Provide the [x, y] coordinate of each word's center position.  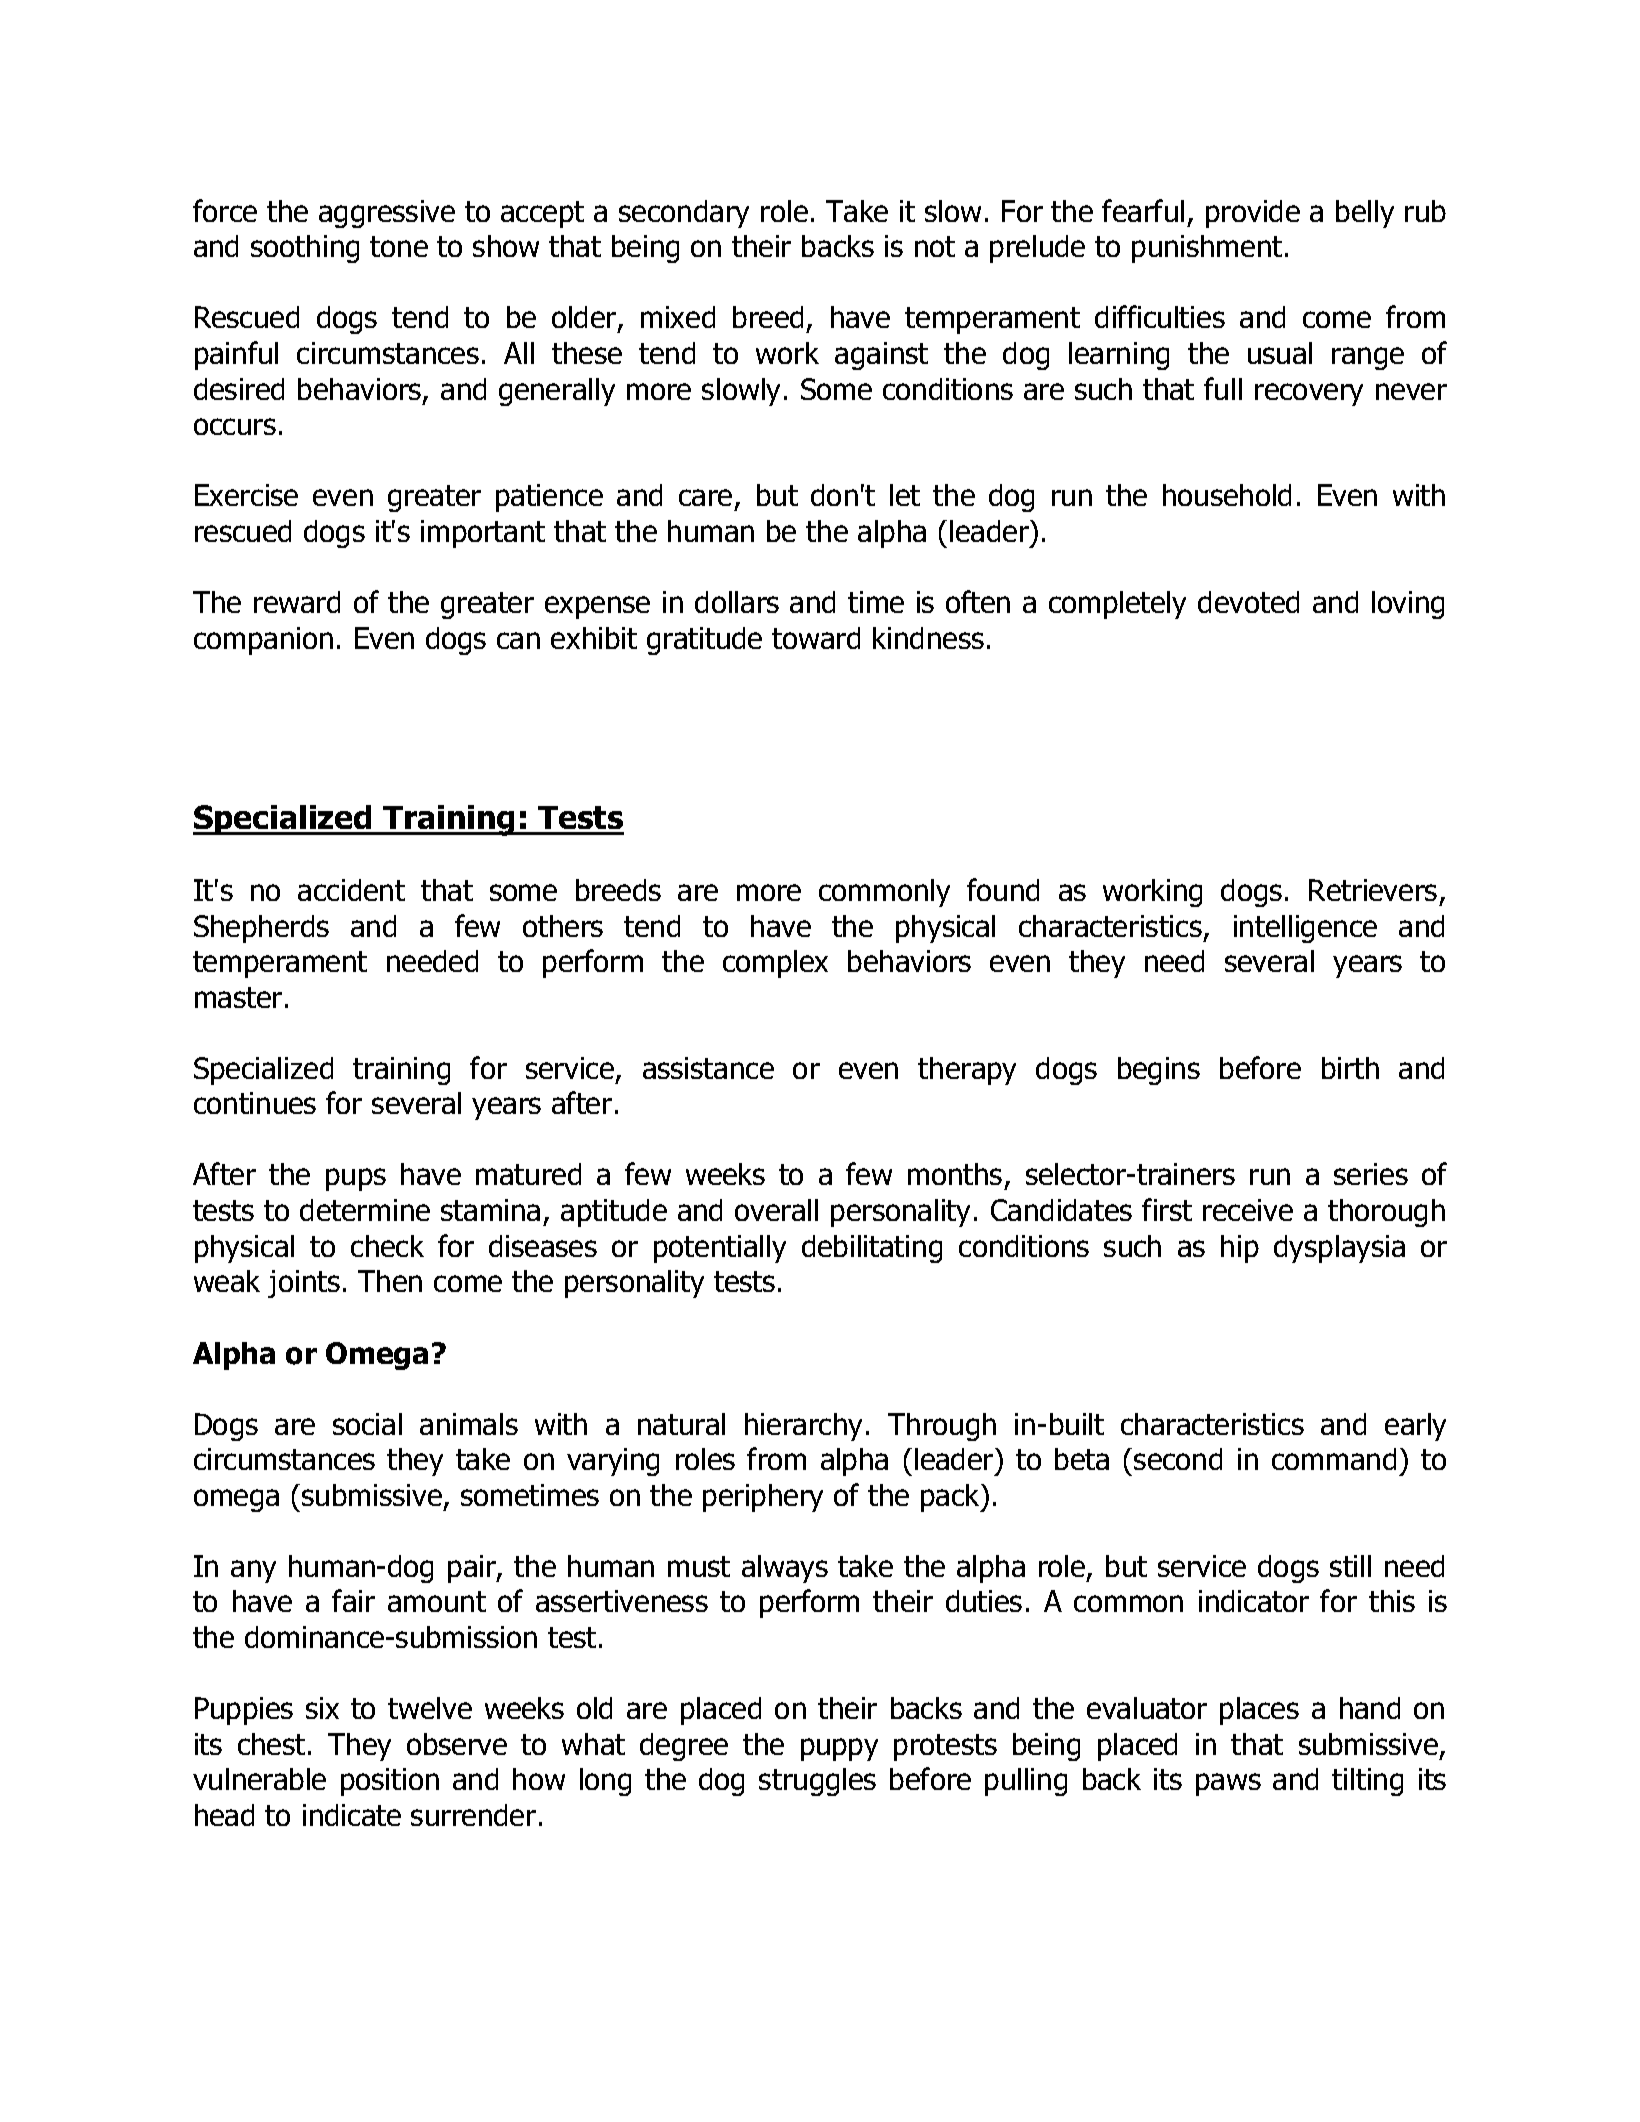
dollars [737, 602]
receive [1248, 1210]
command [1334, 1459]
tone [399, 246]
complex [775, 964]
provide [1253, 214]
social [367, 1424]
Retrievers [1373, 890]
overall [776, 1210]
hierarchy [803, 1427]
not [935, 246]
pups [356, 1179]
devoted [1248, 602]
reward [297, 602]
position [390, 1782]
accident [351, 890]
